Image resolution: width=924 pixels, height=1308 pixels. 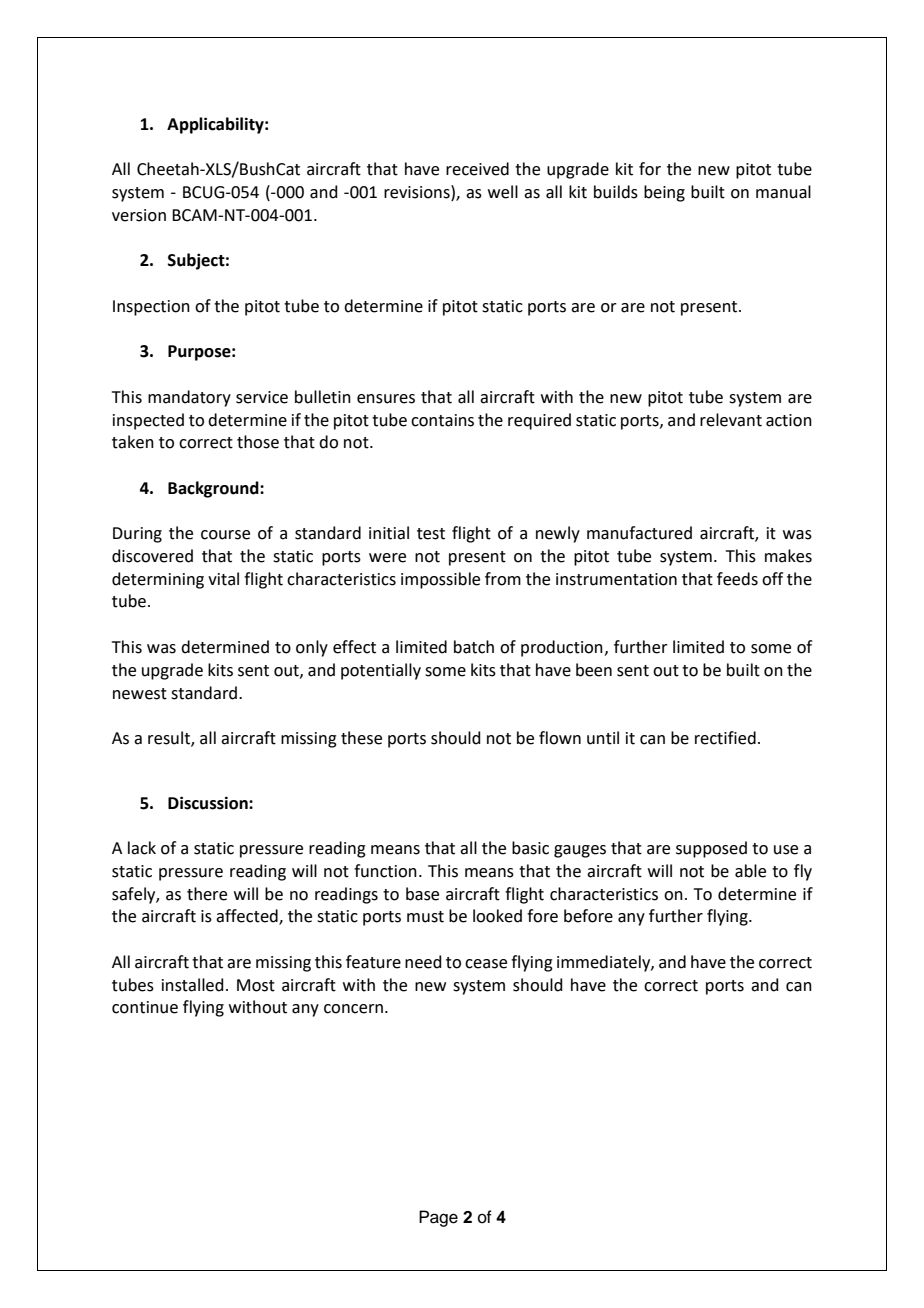 What do you see at coordinates (139, 215) in the document?
I see `version` at bounding box center [139, 215].
